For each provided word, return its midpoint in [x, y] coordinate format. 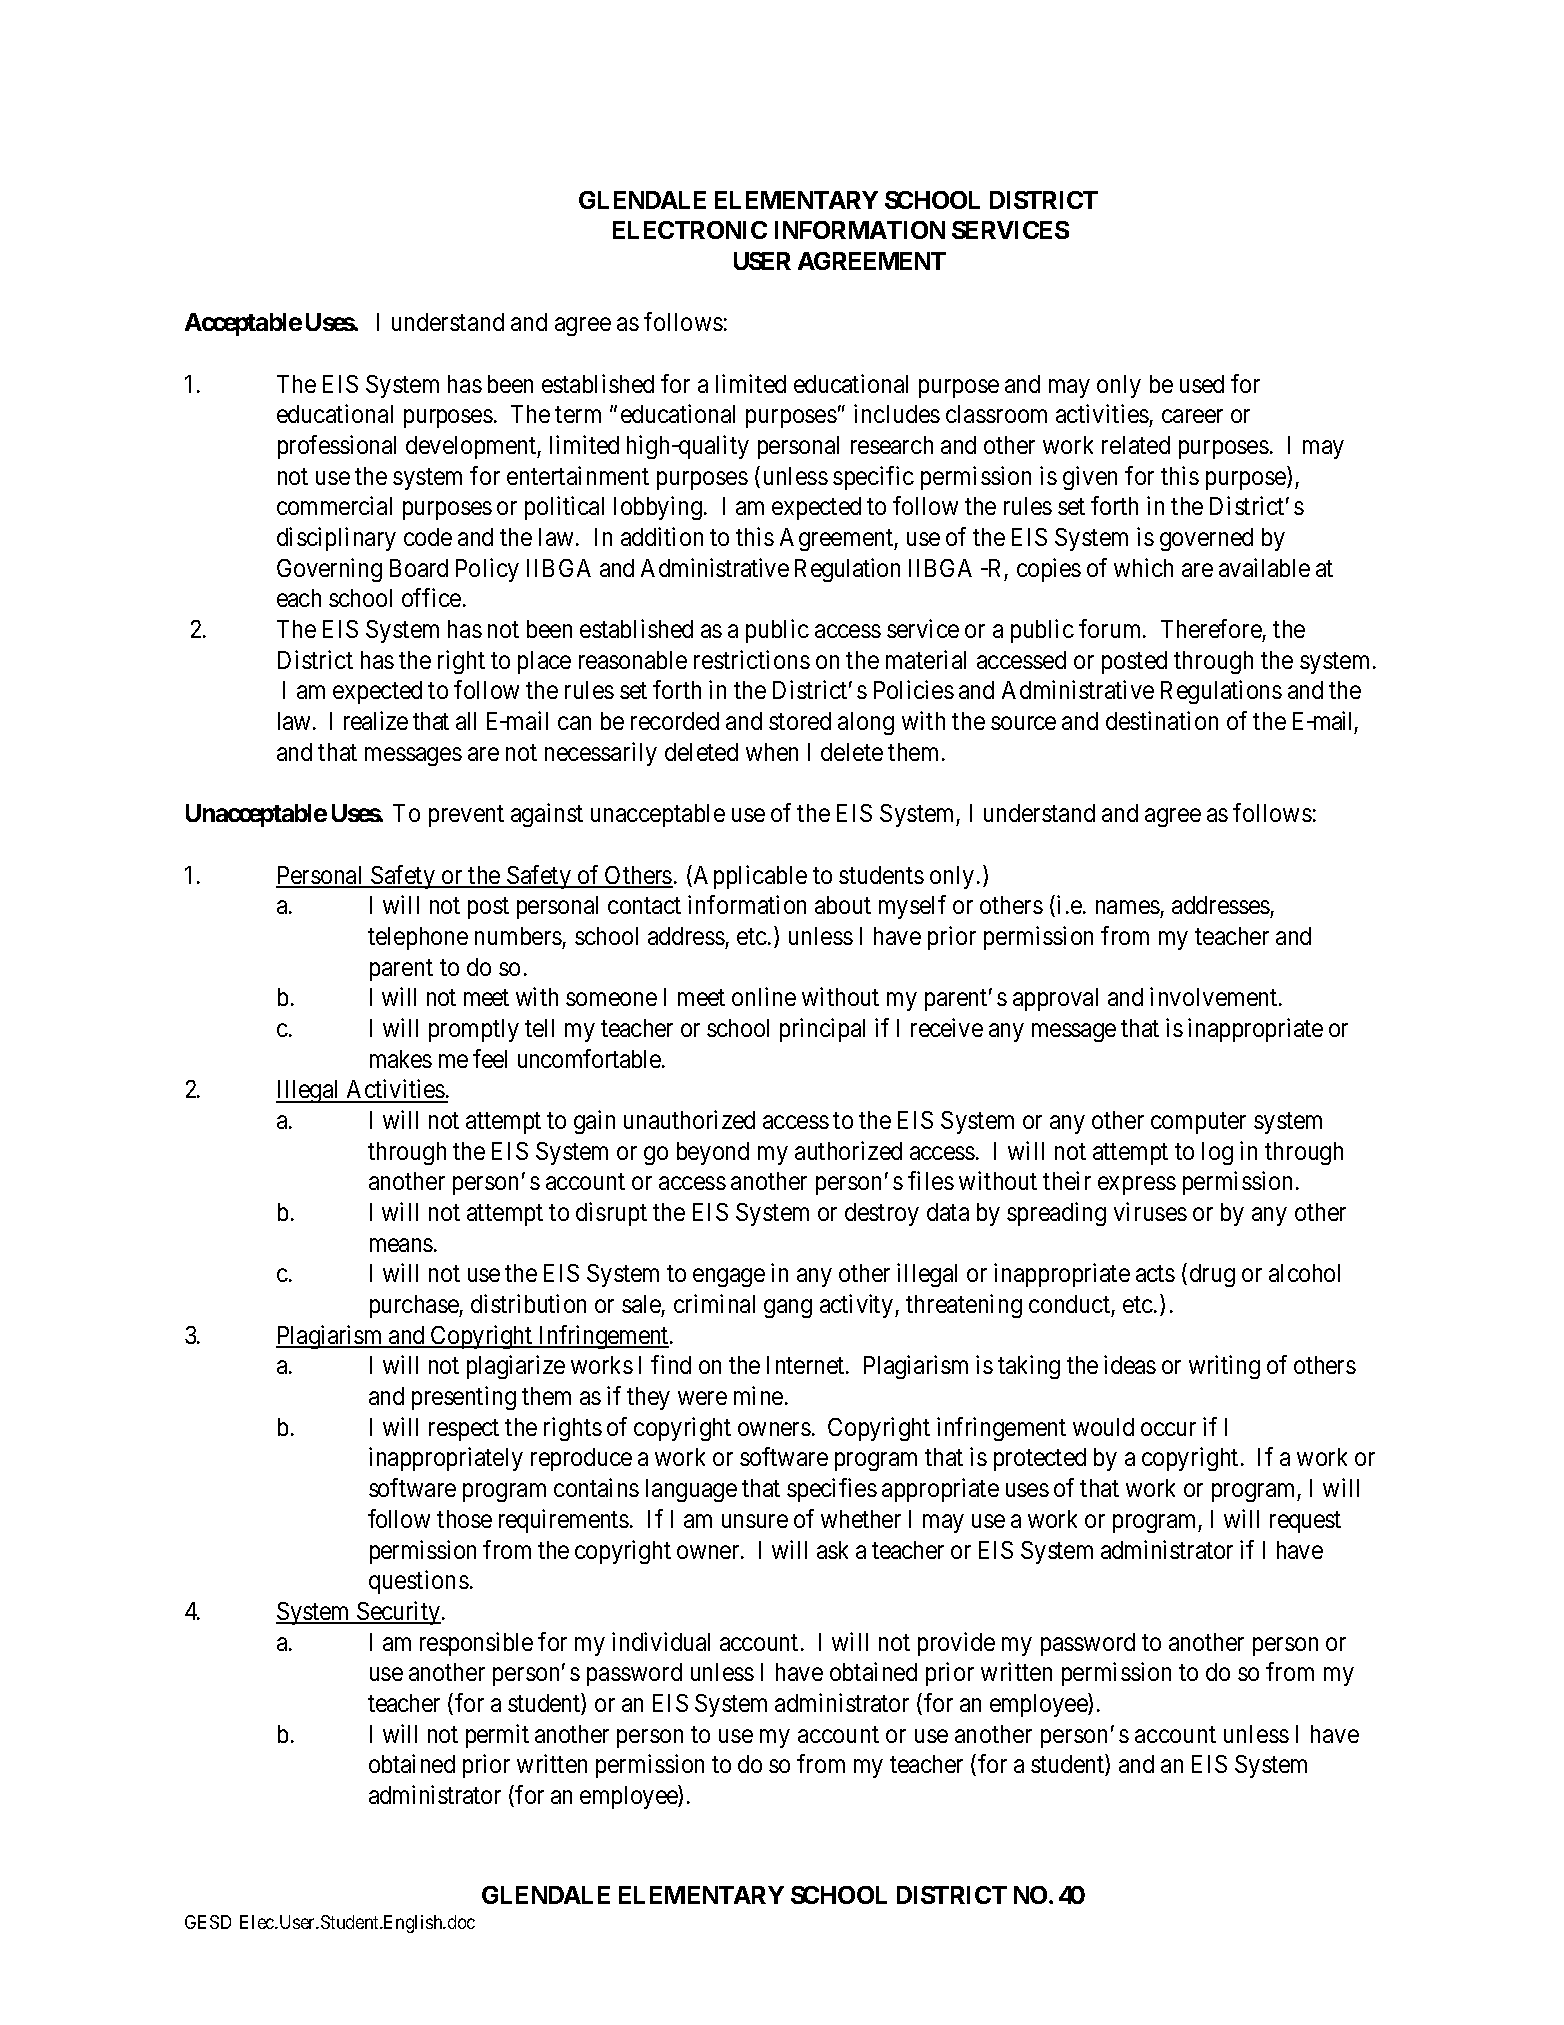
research [892, 445]
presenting [464, 1398]
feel [490, 1058]
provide [956, 1644]
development [472, 447]
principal [822, 1030]
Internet [807, 1365]
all [466, 721]
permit [497, 1736]
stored [800, 721]
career [1192, 416]
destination [1162, 720]
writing [1224, 1367]
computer [1198, 1123]
